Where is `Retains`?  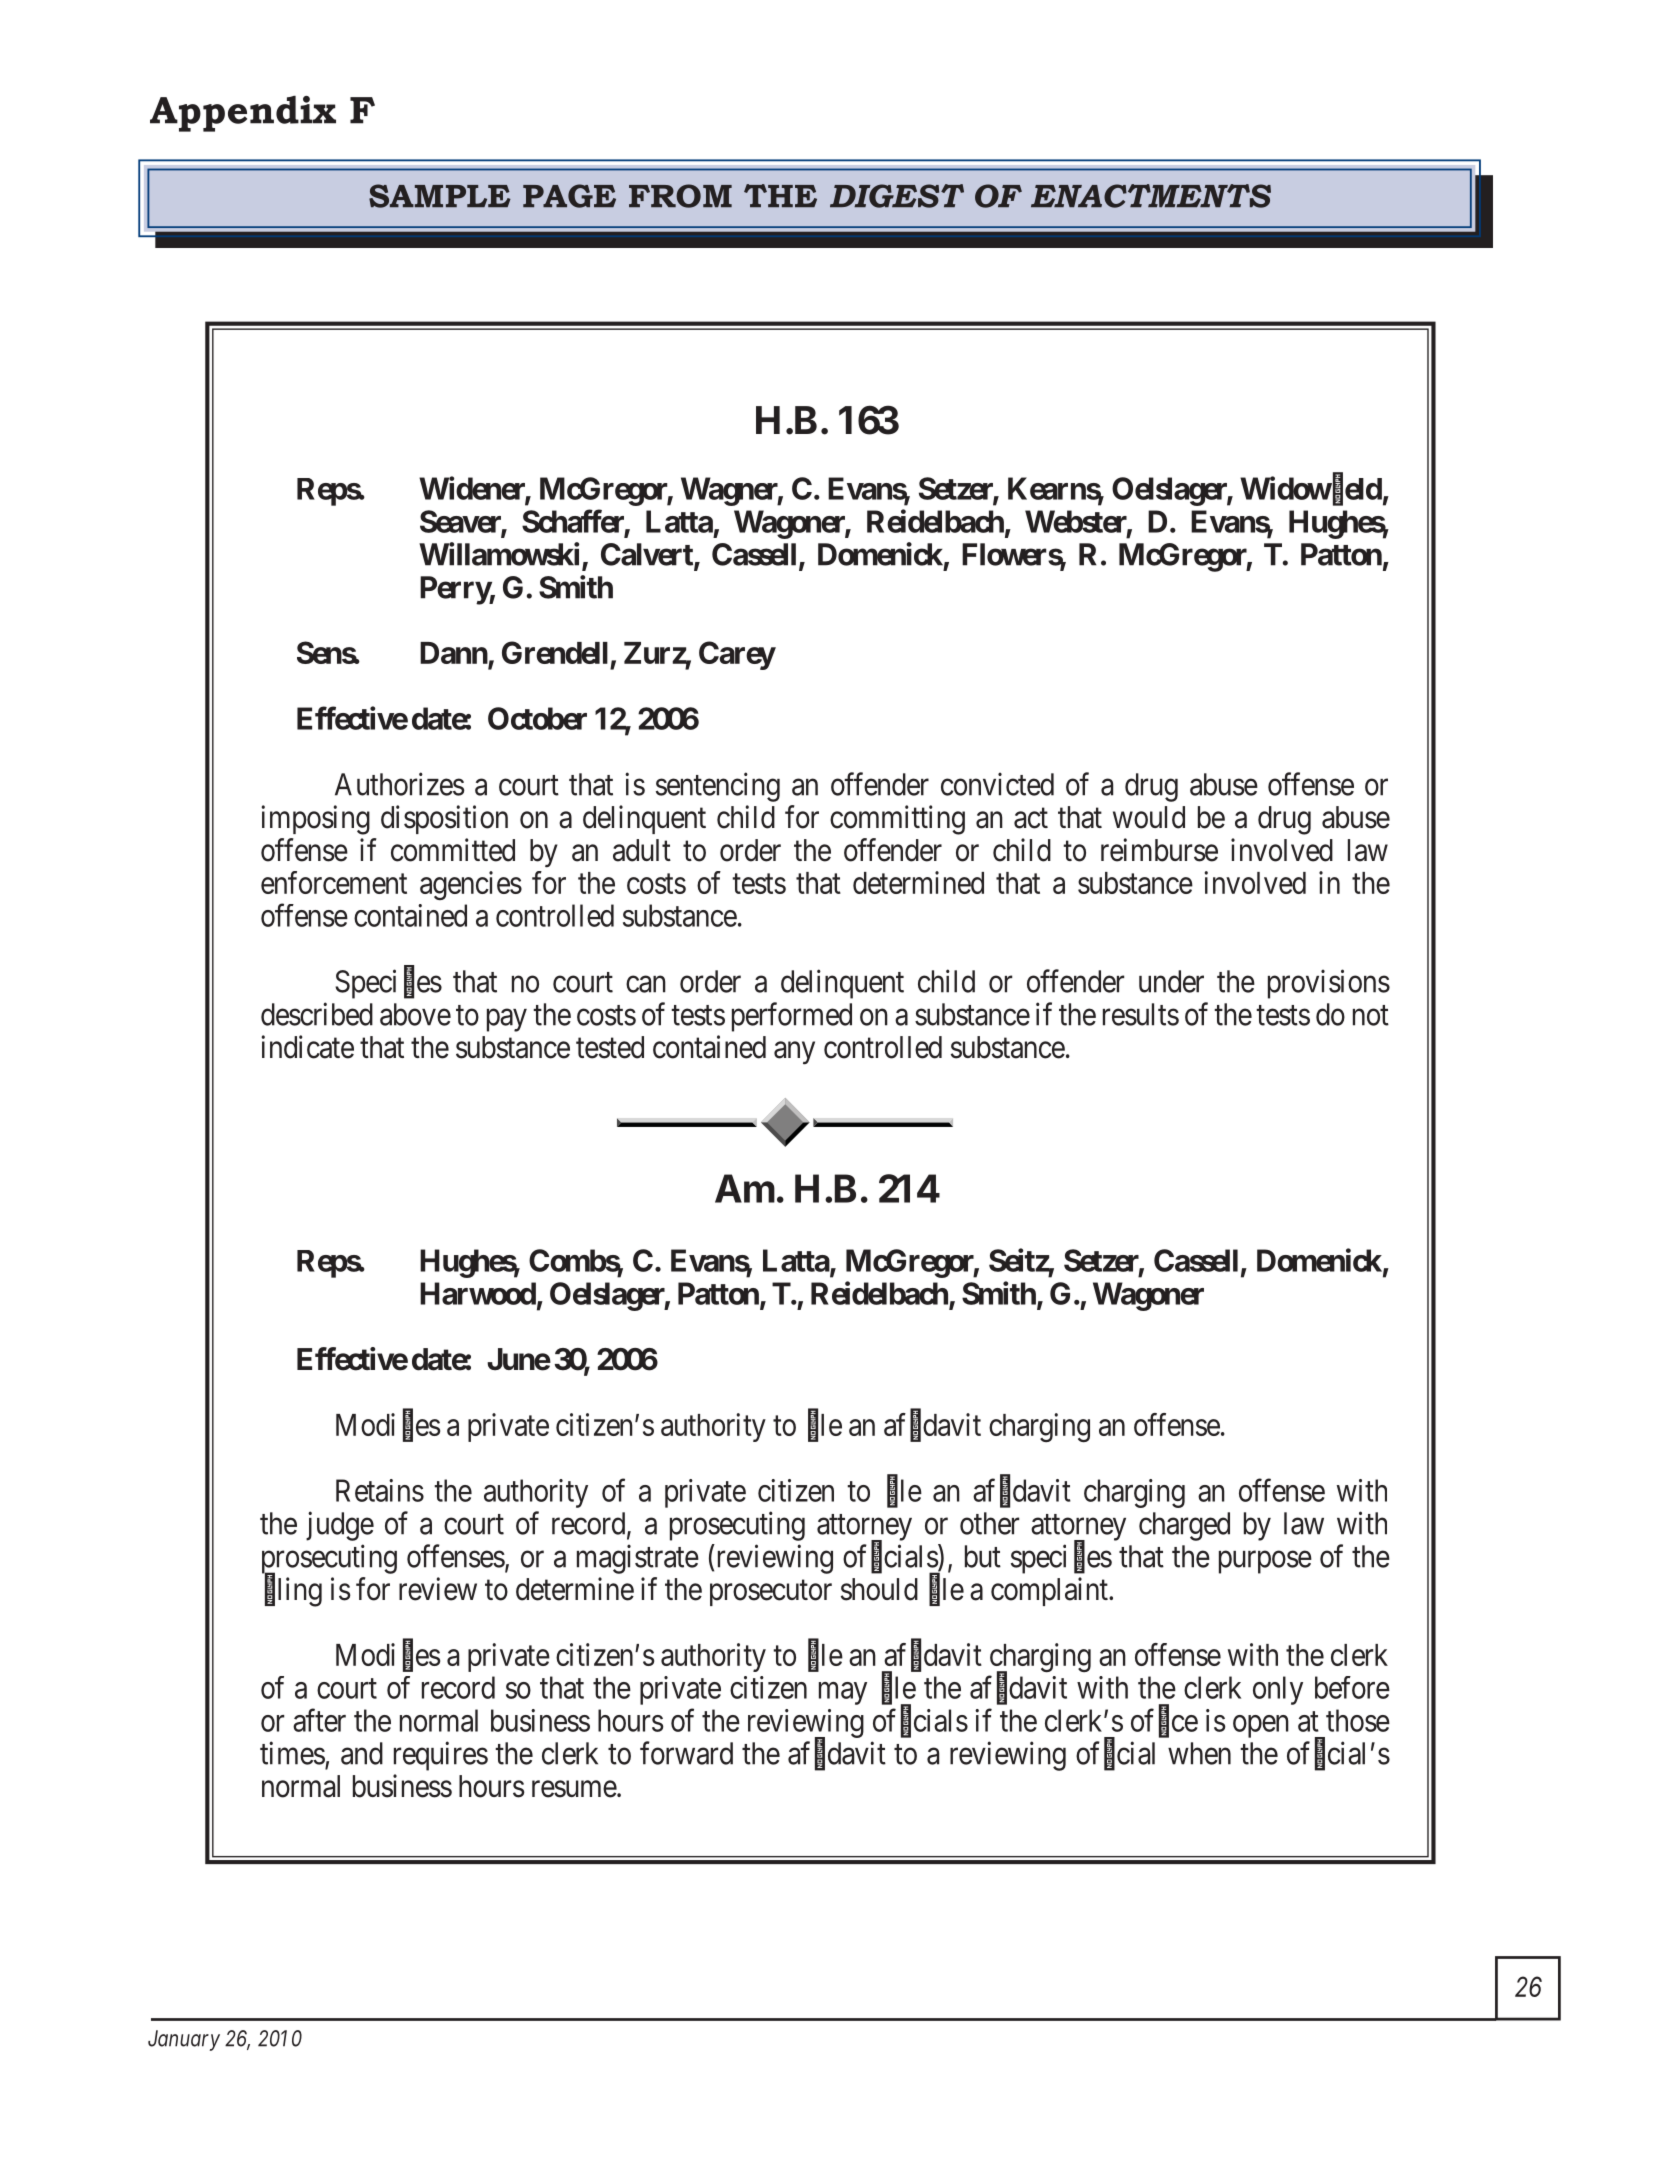 Retains is located at coordinates (380, 1490).
